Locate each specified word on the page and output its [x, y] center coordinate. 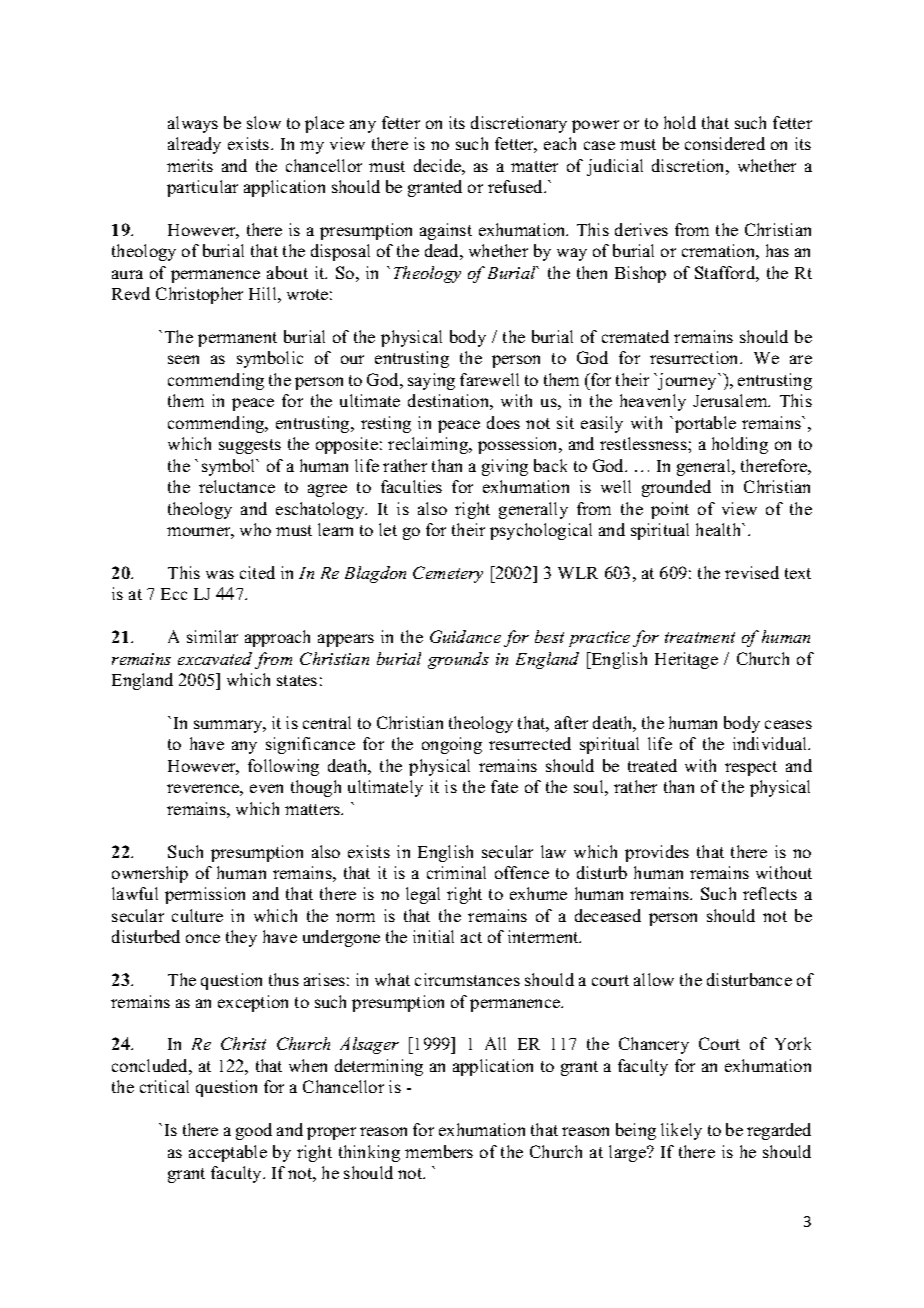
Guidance [465, 636]
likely [681, 1131]
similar [212, 636]
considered [725, 143]
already [194, 145]
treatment [700, 637]
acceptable [228, 1153]
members [439, 1151]
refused [517, 186]
